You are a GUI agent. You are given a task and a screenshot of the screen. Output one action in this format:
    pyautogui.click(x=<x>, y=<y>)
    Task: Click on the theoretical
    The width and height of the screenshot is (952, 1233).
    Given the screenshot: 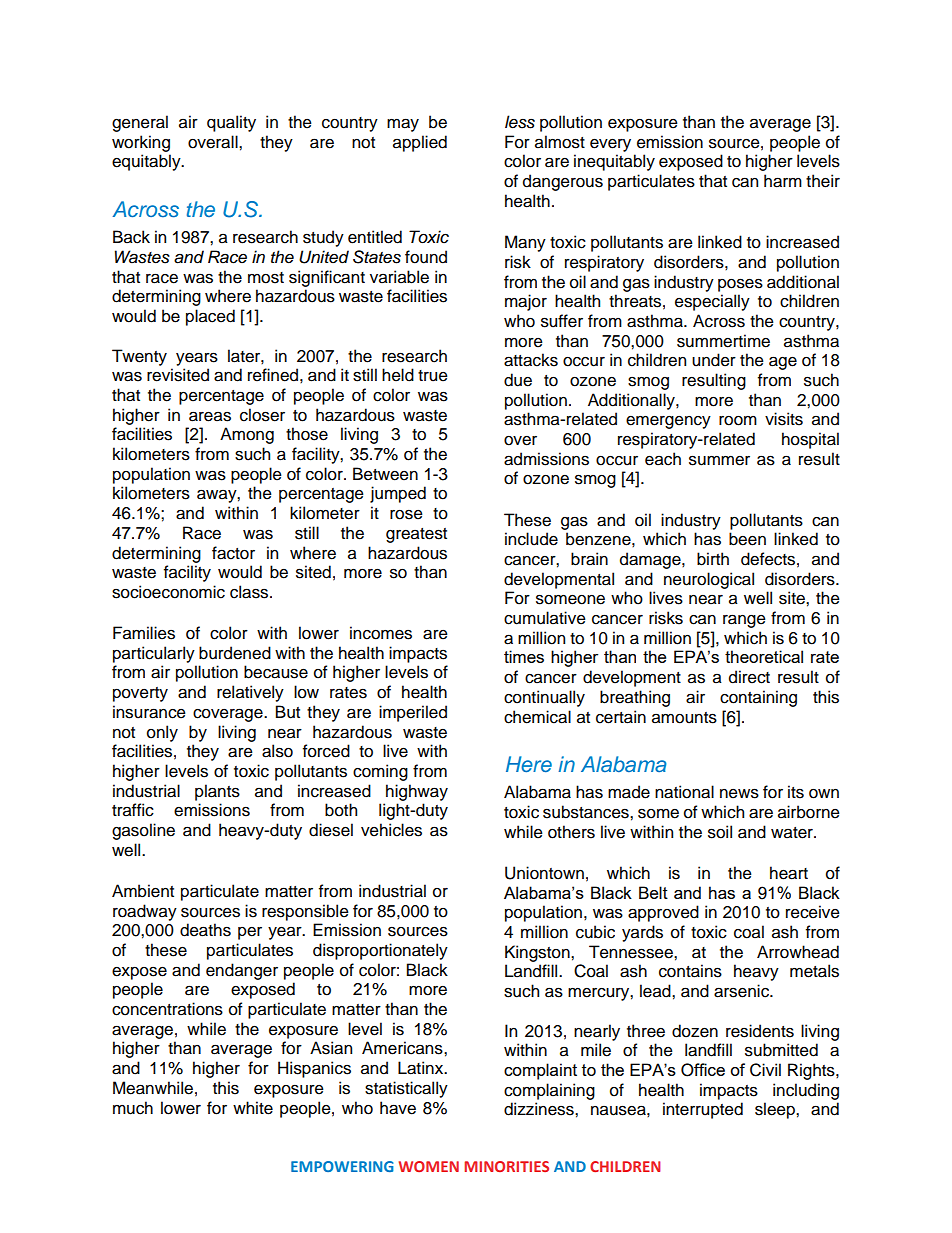 What is the action you would take?
    pyautogui.click(x=764, y=656)
